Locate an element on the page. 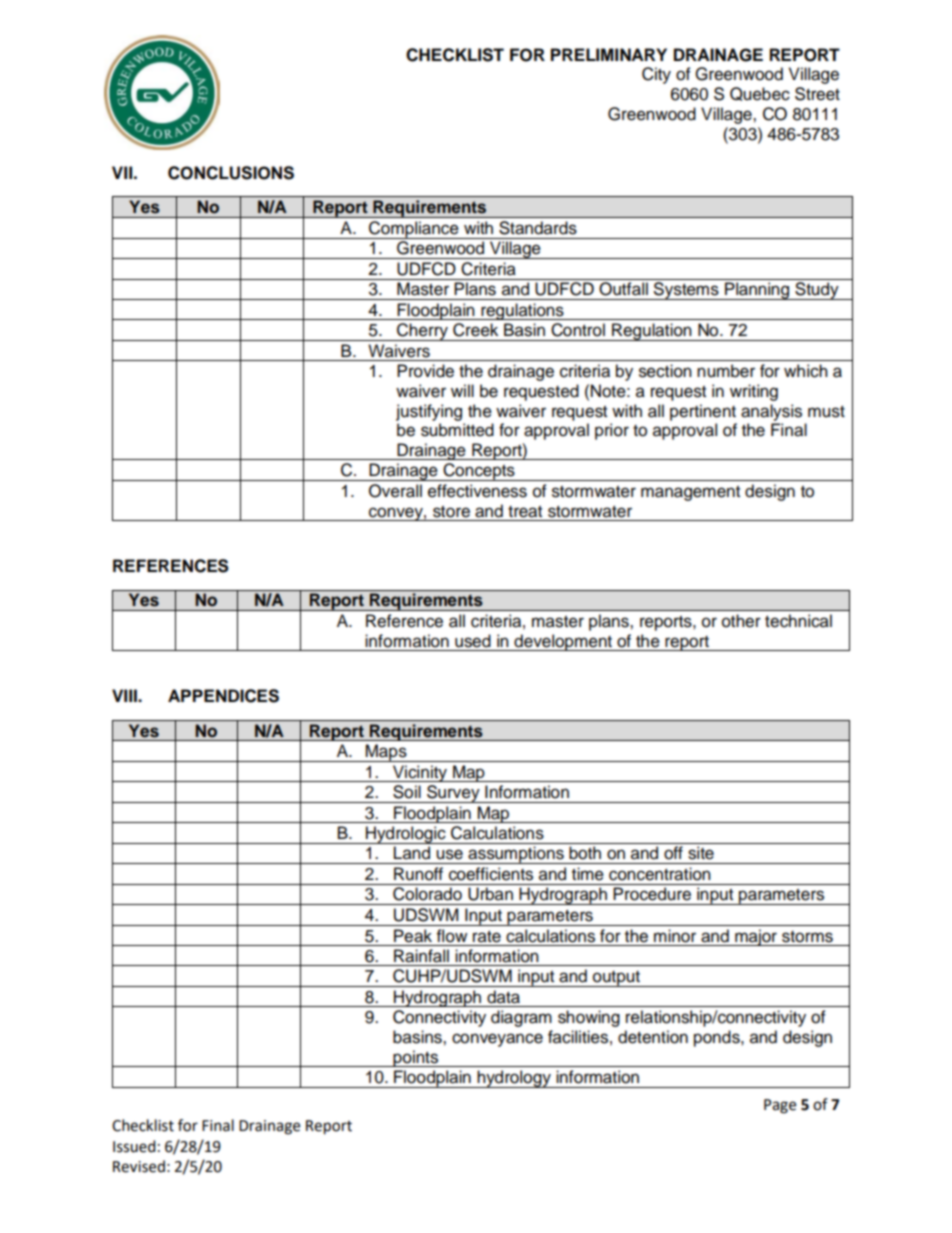 The height and width of the image is (1233, 952). hydrology is located at coordinates (514, 1079).
